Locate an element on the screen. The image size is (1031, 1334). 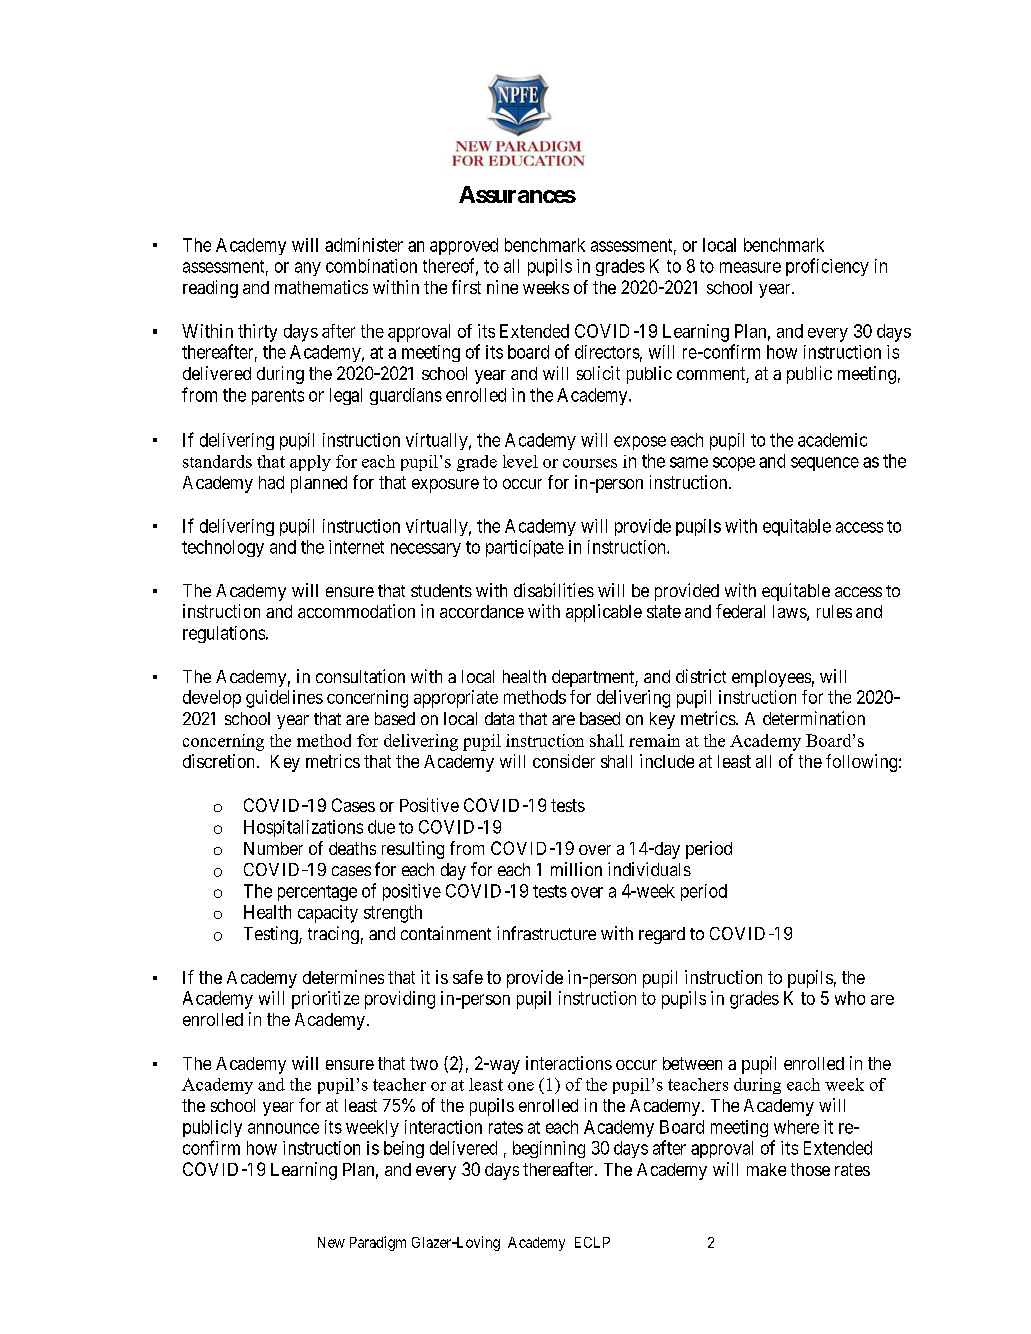
million is located at coordinates (576, 869).
